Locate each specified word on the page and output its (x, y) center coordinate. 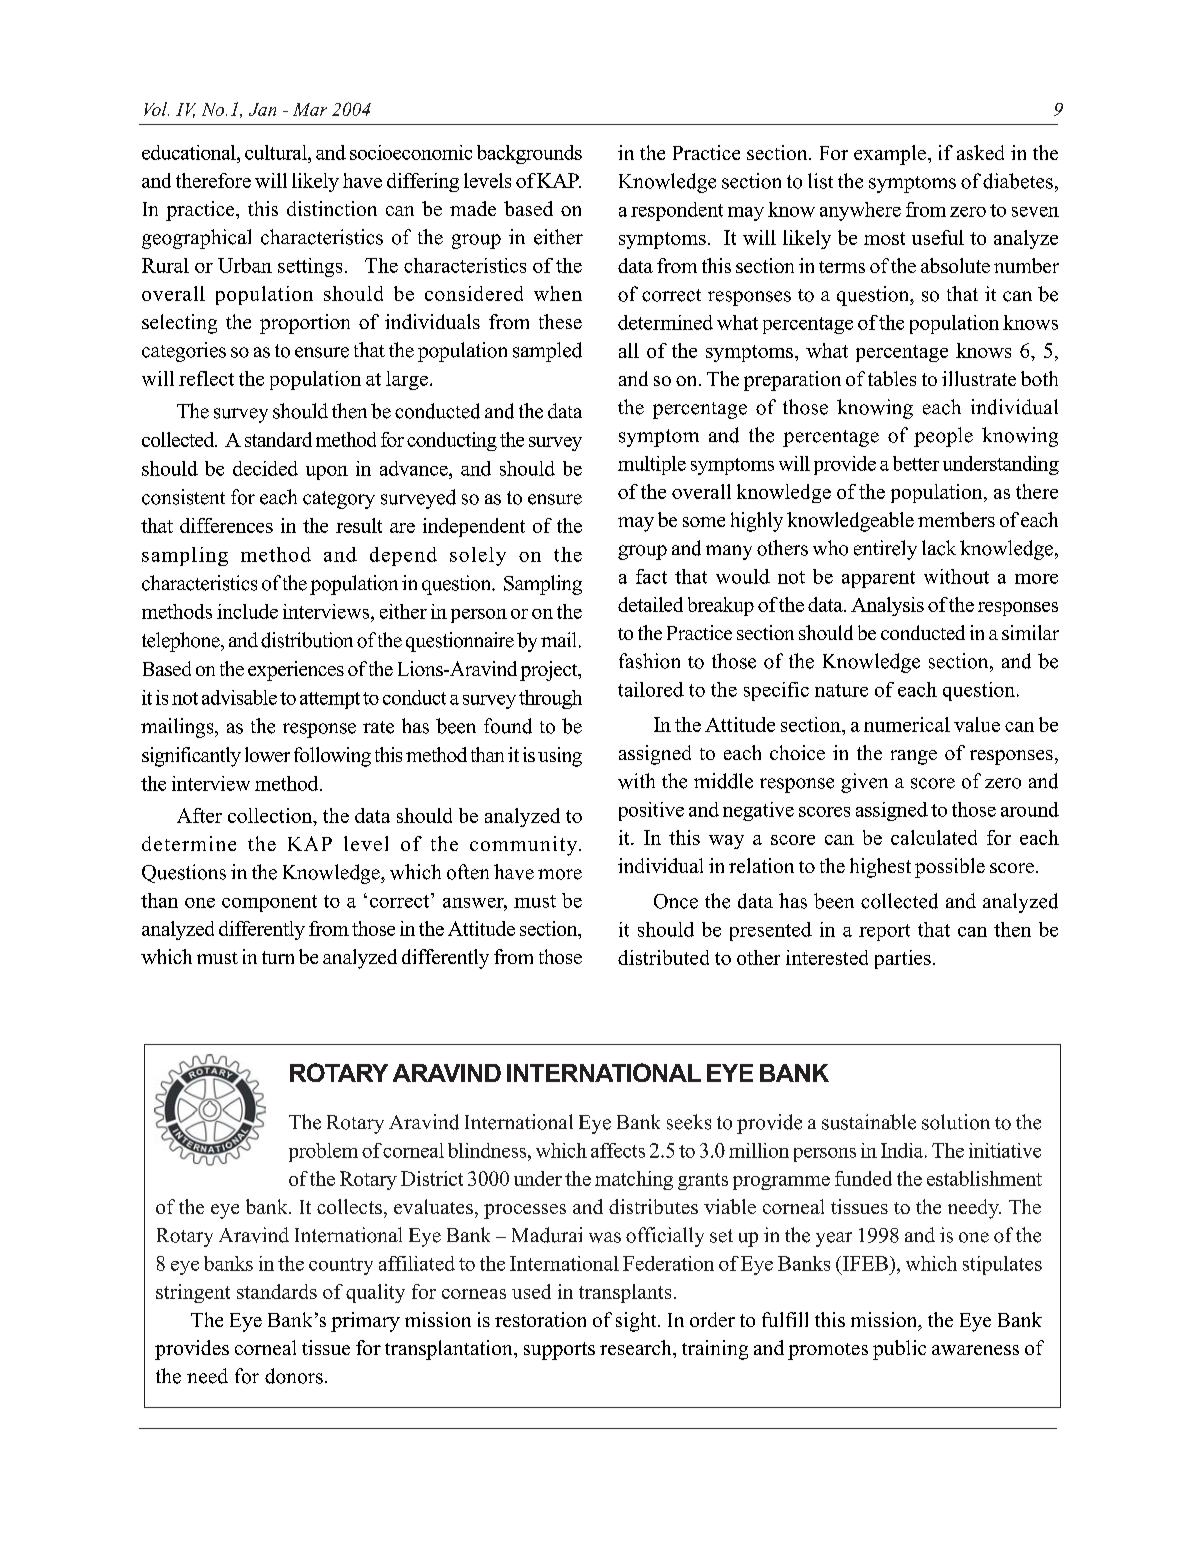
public (899, 1350)
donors (294, 1376)
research (637, 1347)
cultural (277, 152)
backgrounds (529, 154)
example (890, 155)
